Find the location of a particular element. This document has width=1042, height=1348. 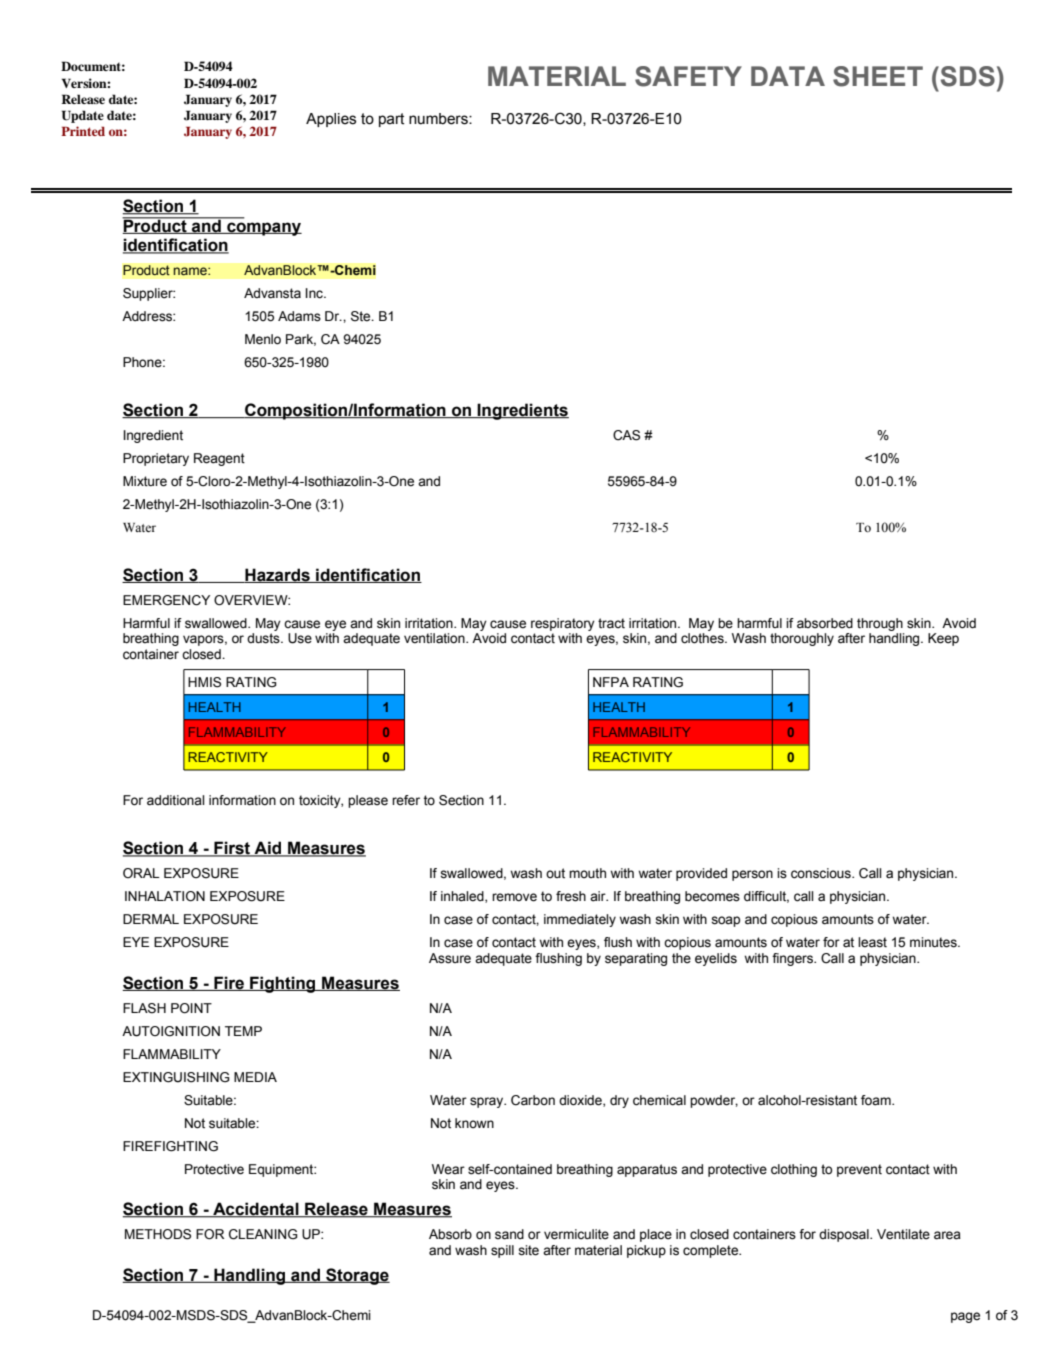

Reagent is located at coordinates (219, 459).
